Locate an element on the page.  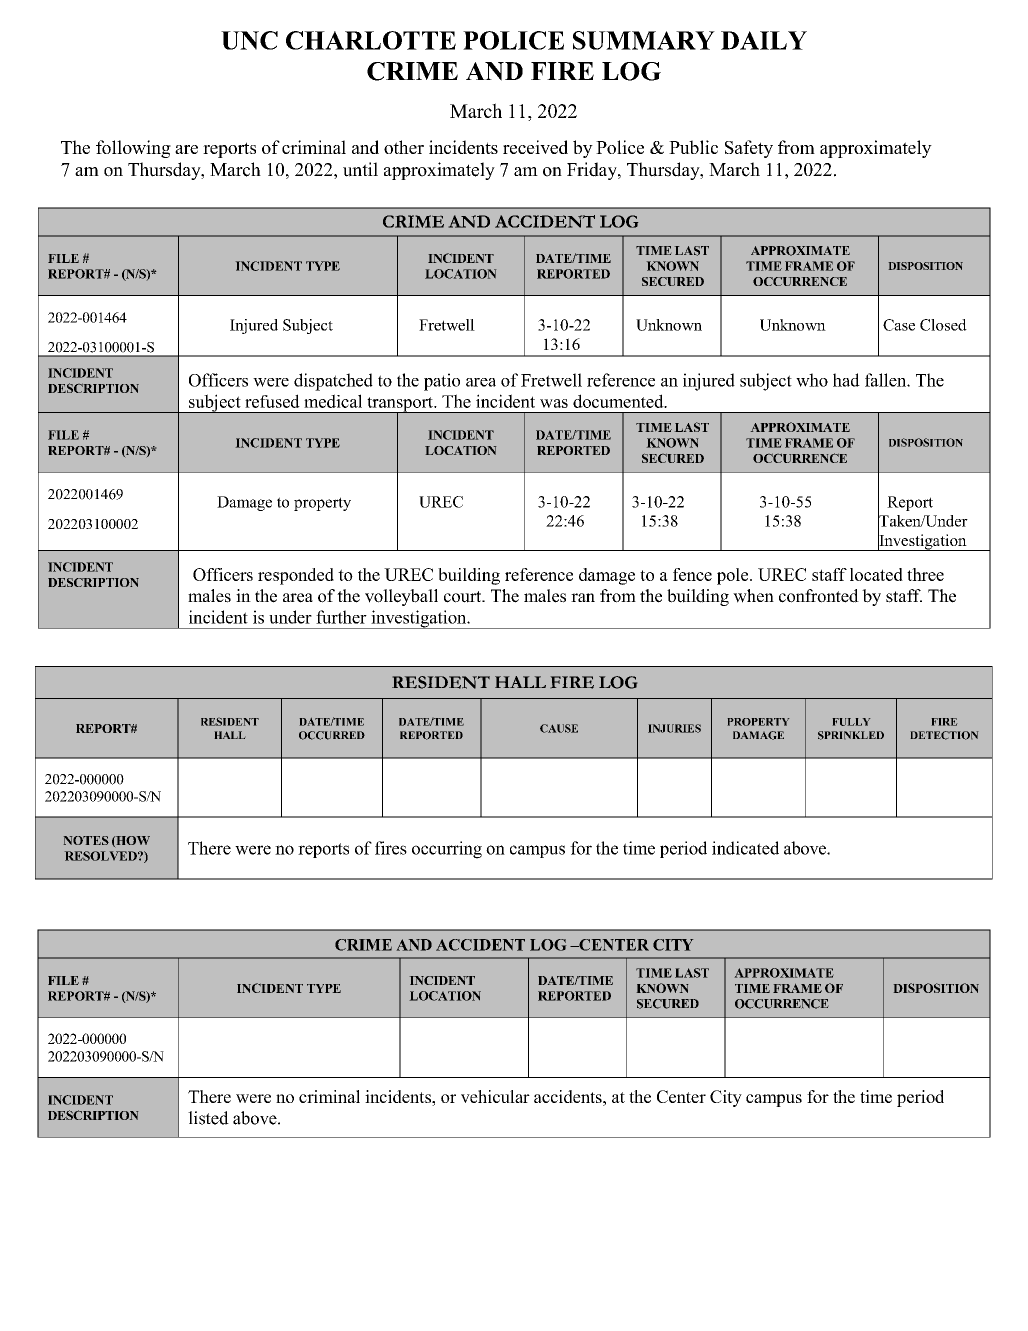
UNC is located at coordinates (249, 40).
